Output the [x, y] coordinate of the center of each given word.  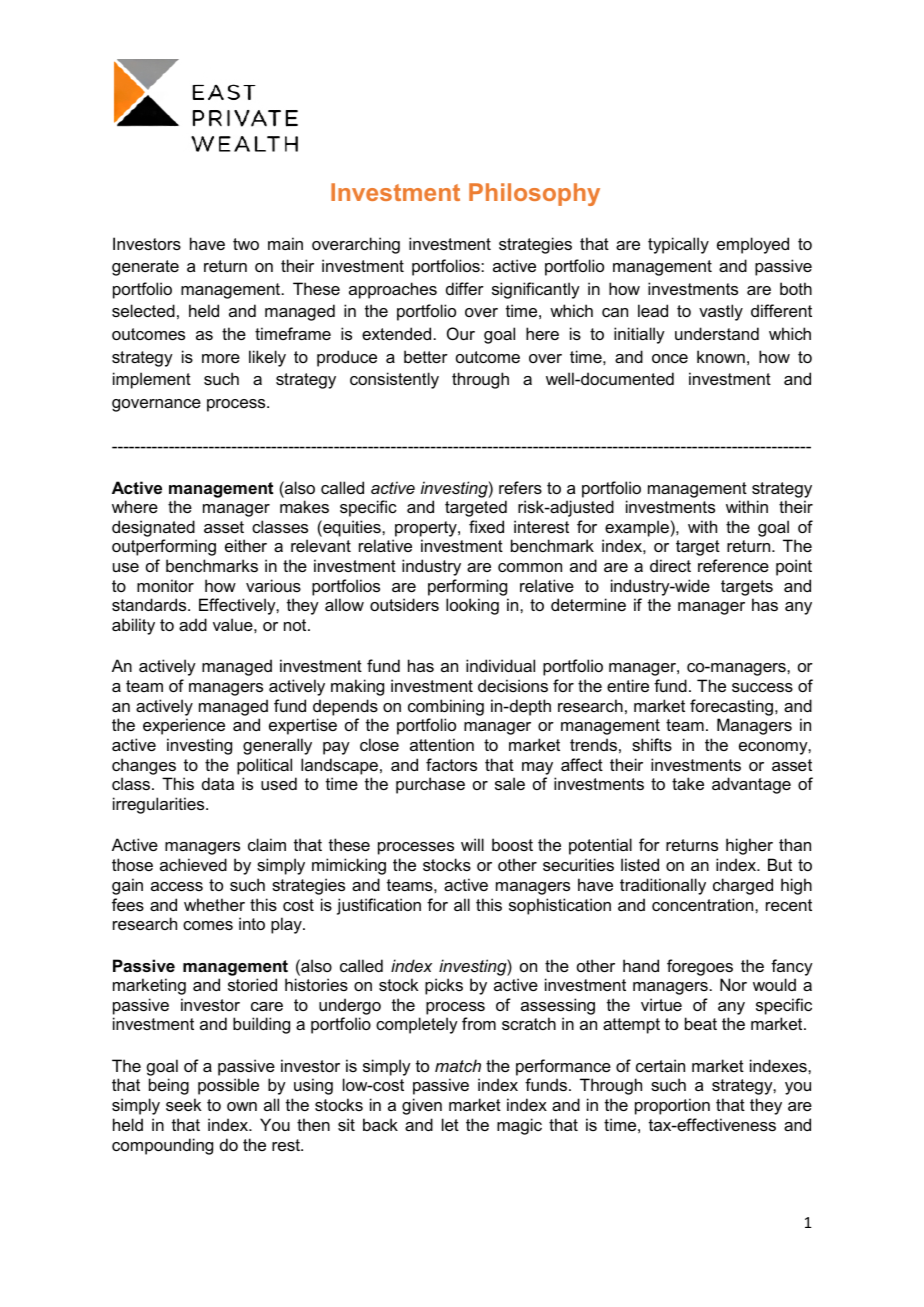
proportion [672, 1106]
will [472, 844]
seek [184, 1104]
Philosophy [534, 194]
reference [733, 565]
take [688, 783]
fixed [486, 526]
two [246, 244]
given [422, 1106]
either [246, 545]
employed [753, 245]
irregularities [160, 805]
